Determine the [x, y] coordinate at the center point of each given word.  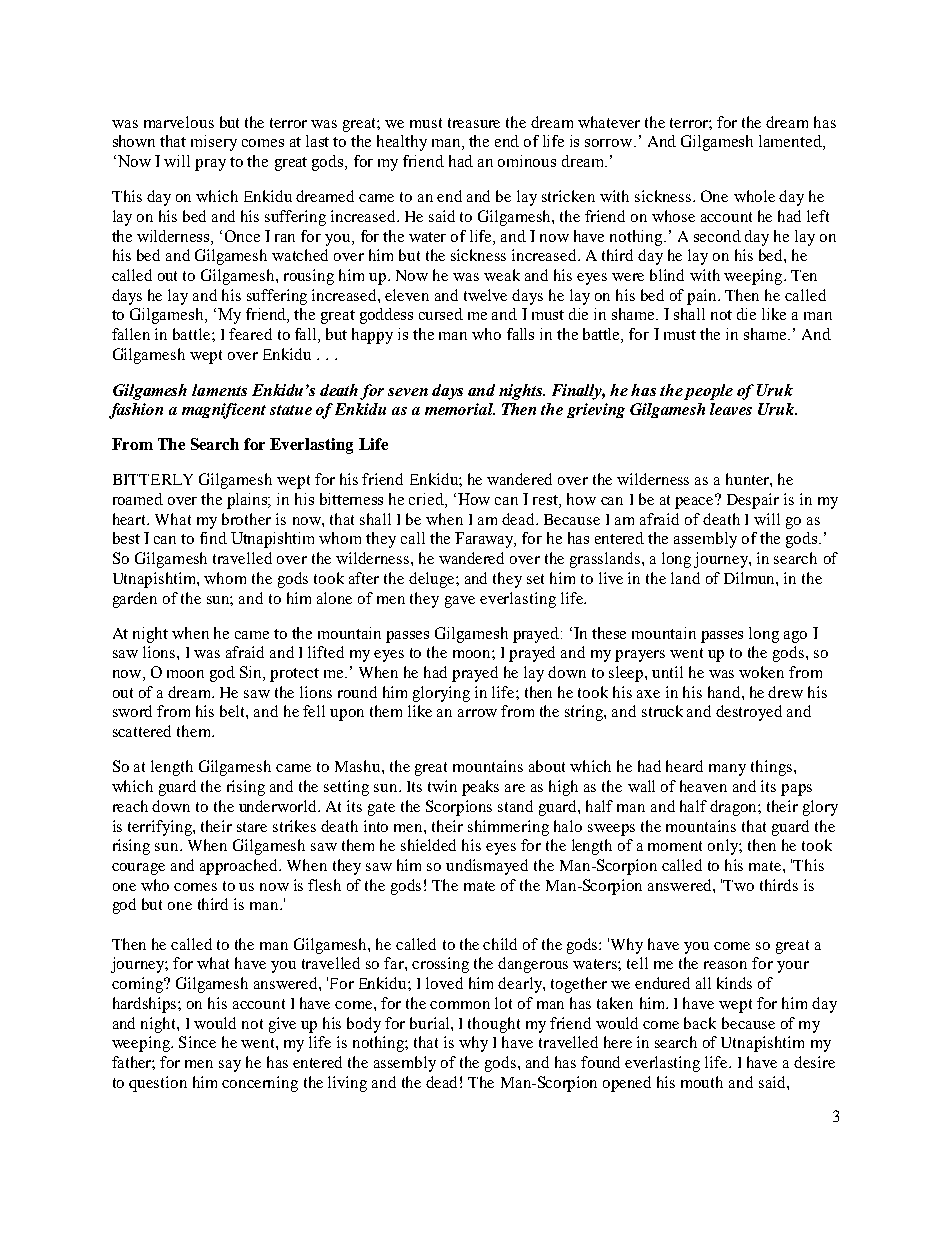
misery [214, 143]
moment [675, 846]
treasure [474, 123]
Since [197, 1042]
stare [252, 827]
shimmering [508, 828]
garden [135, 600]
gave [460, 602]
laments [219, 390]
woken [761, 672]
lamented [791, 142]
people [708, 392]
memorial [460, 409]
